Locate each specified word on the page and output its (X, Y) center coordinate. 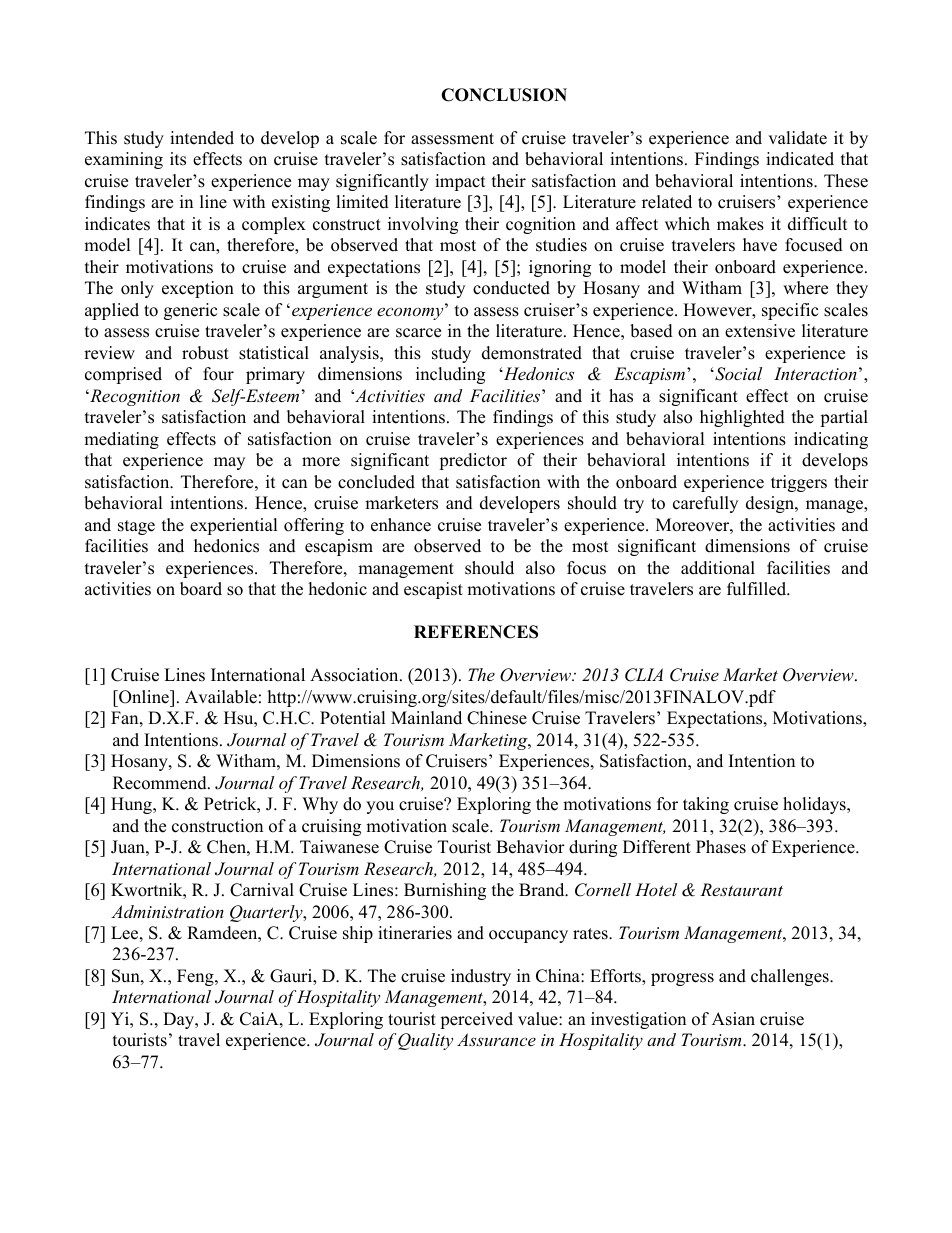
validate (797, 138)
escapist (433, 590)
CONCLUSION (504, 95)
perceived (476, 1020)
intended (202, 138)
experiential (234, 526)
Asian (733, 1019)
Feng (196, 977)
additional (718, 568)
